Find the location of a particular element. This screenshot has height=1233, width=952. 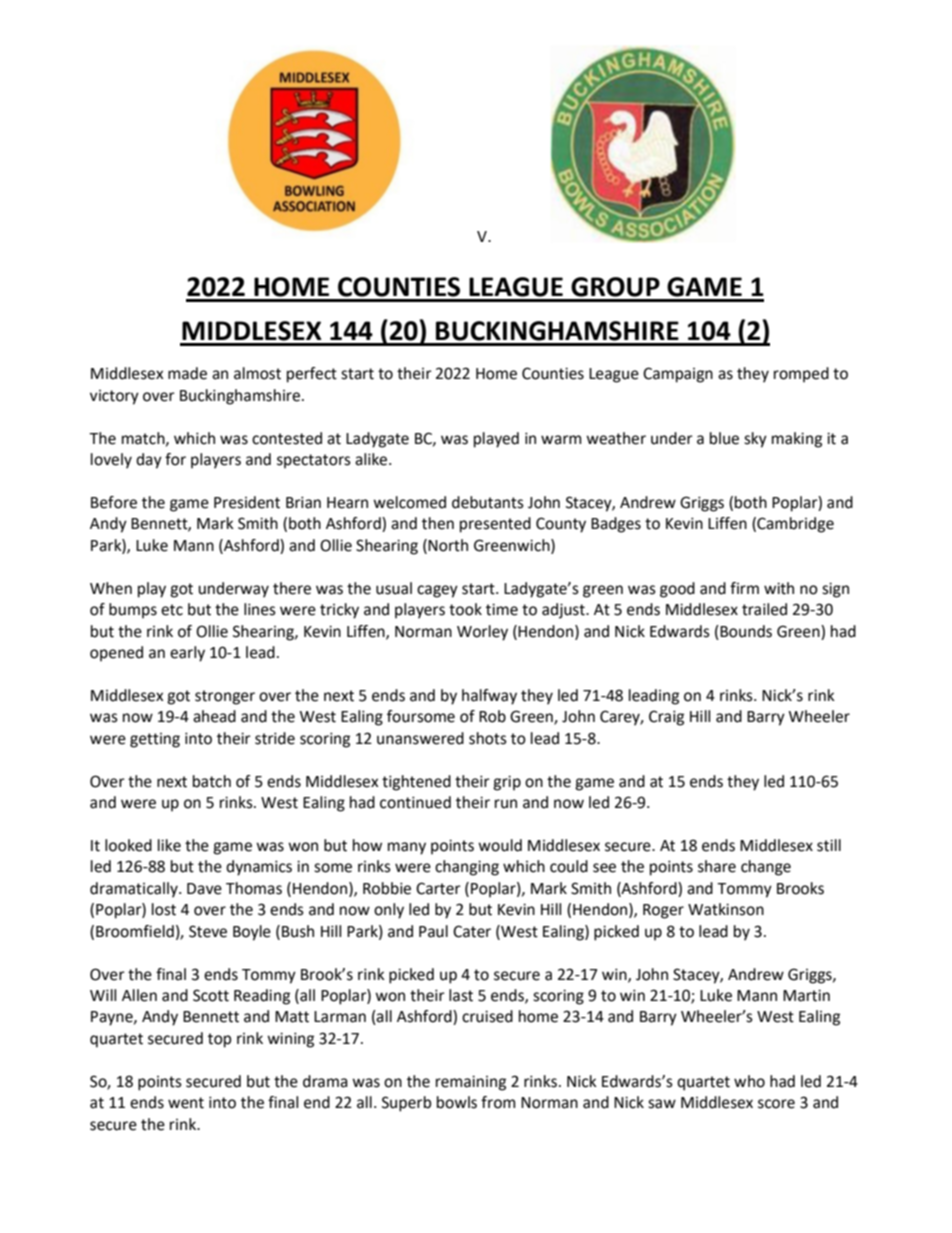

warm is located at coordinates (561, 440).
